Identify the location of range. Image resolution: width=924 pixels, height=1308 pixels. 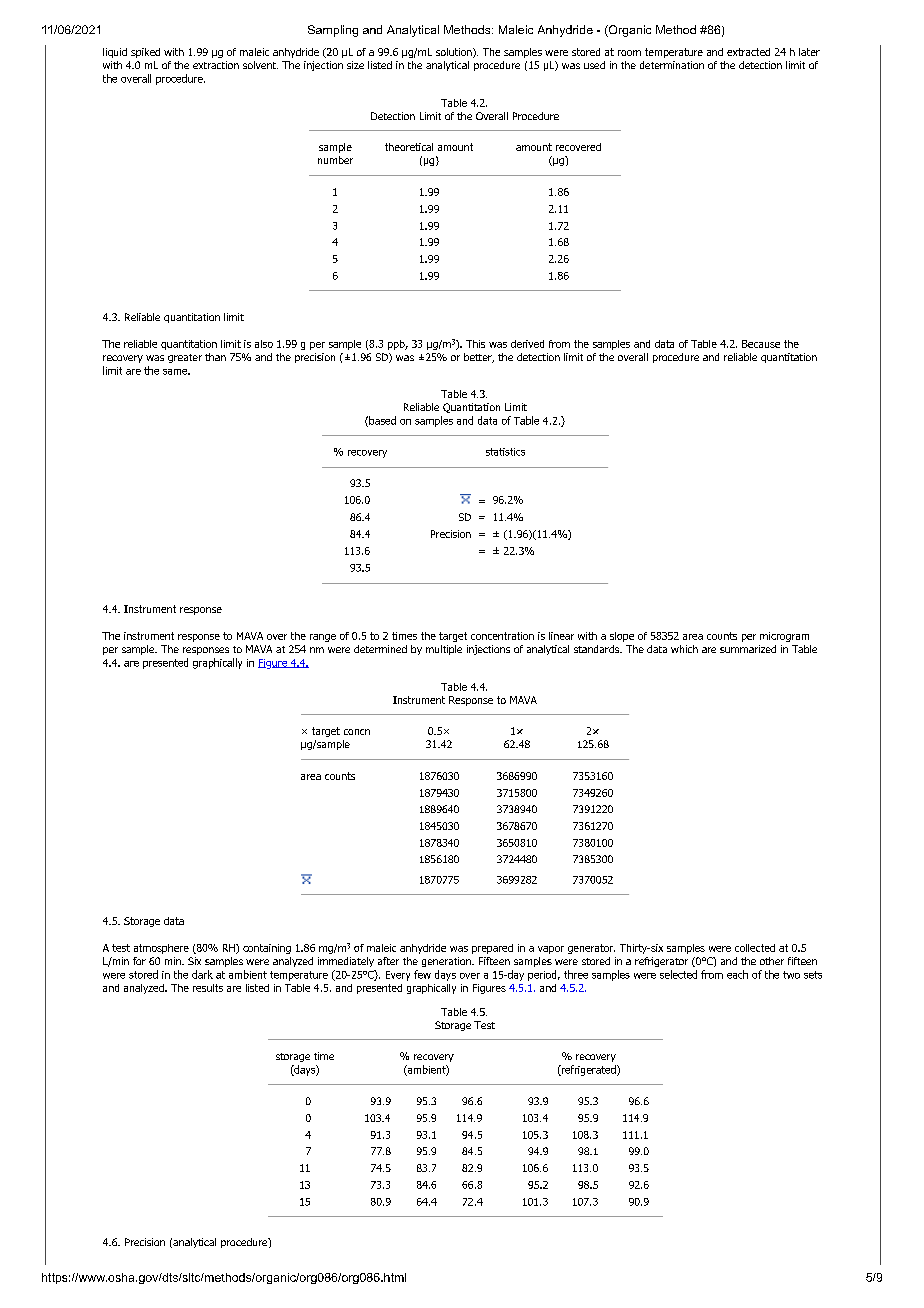
(323, 638).
